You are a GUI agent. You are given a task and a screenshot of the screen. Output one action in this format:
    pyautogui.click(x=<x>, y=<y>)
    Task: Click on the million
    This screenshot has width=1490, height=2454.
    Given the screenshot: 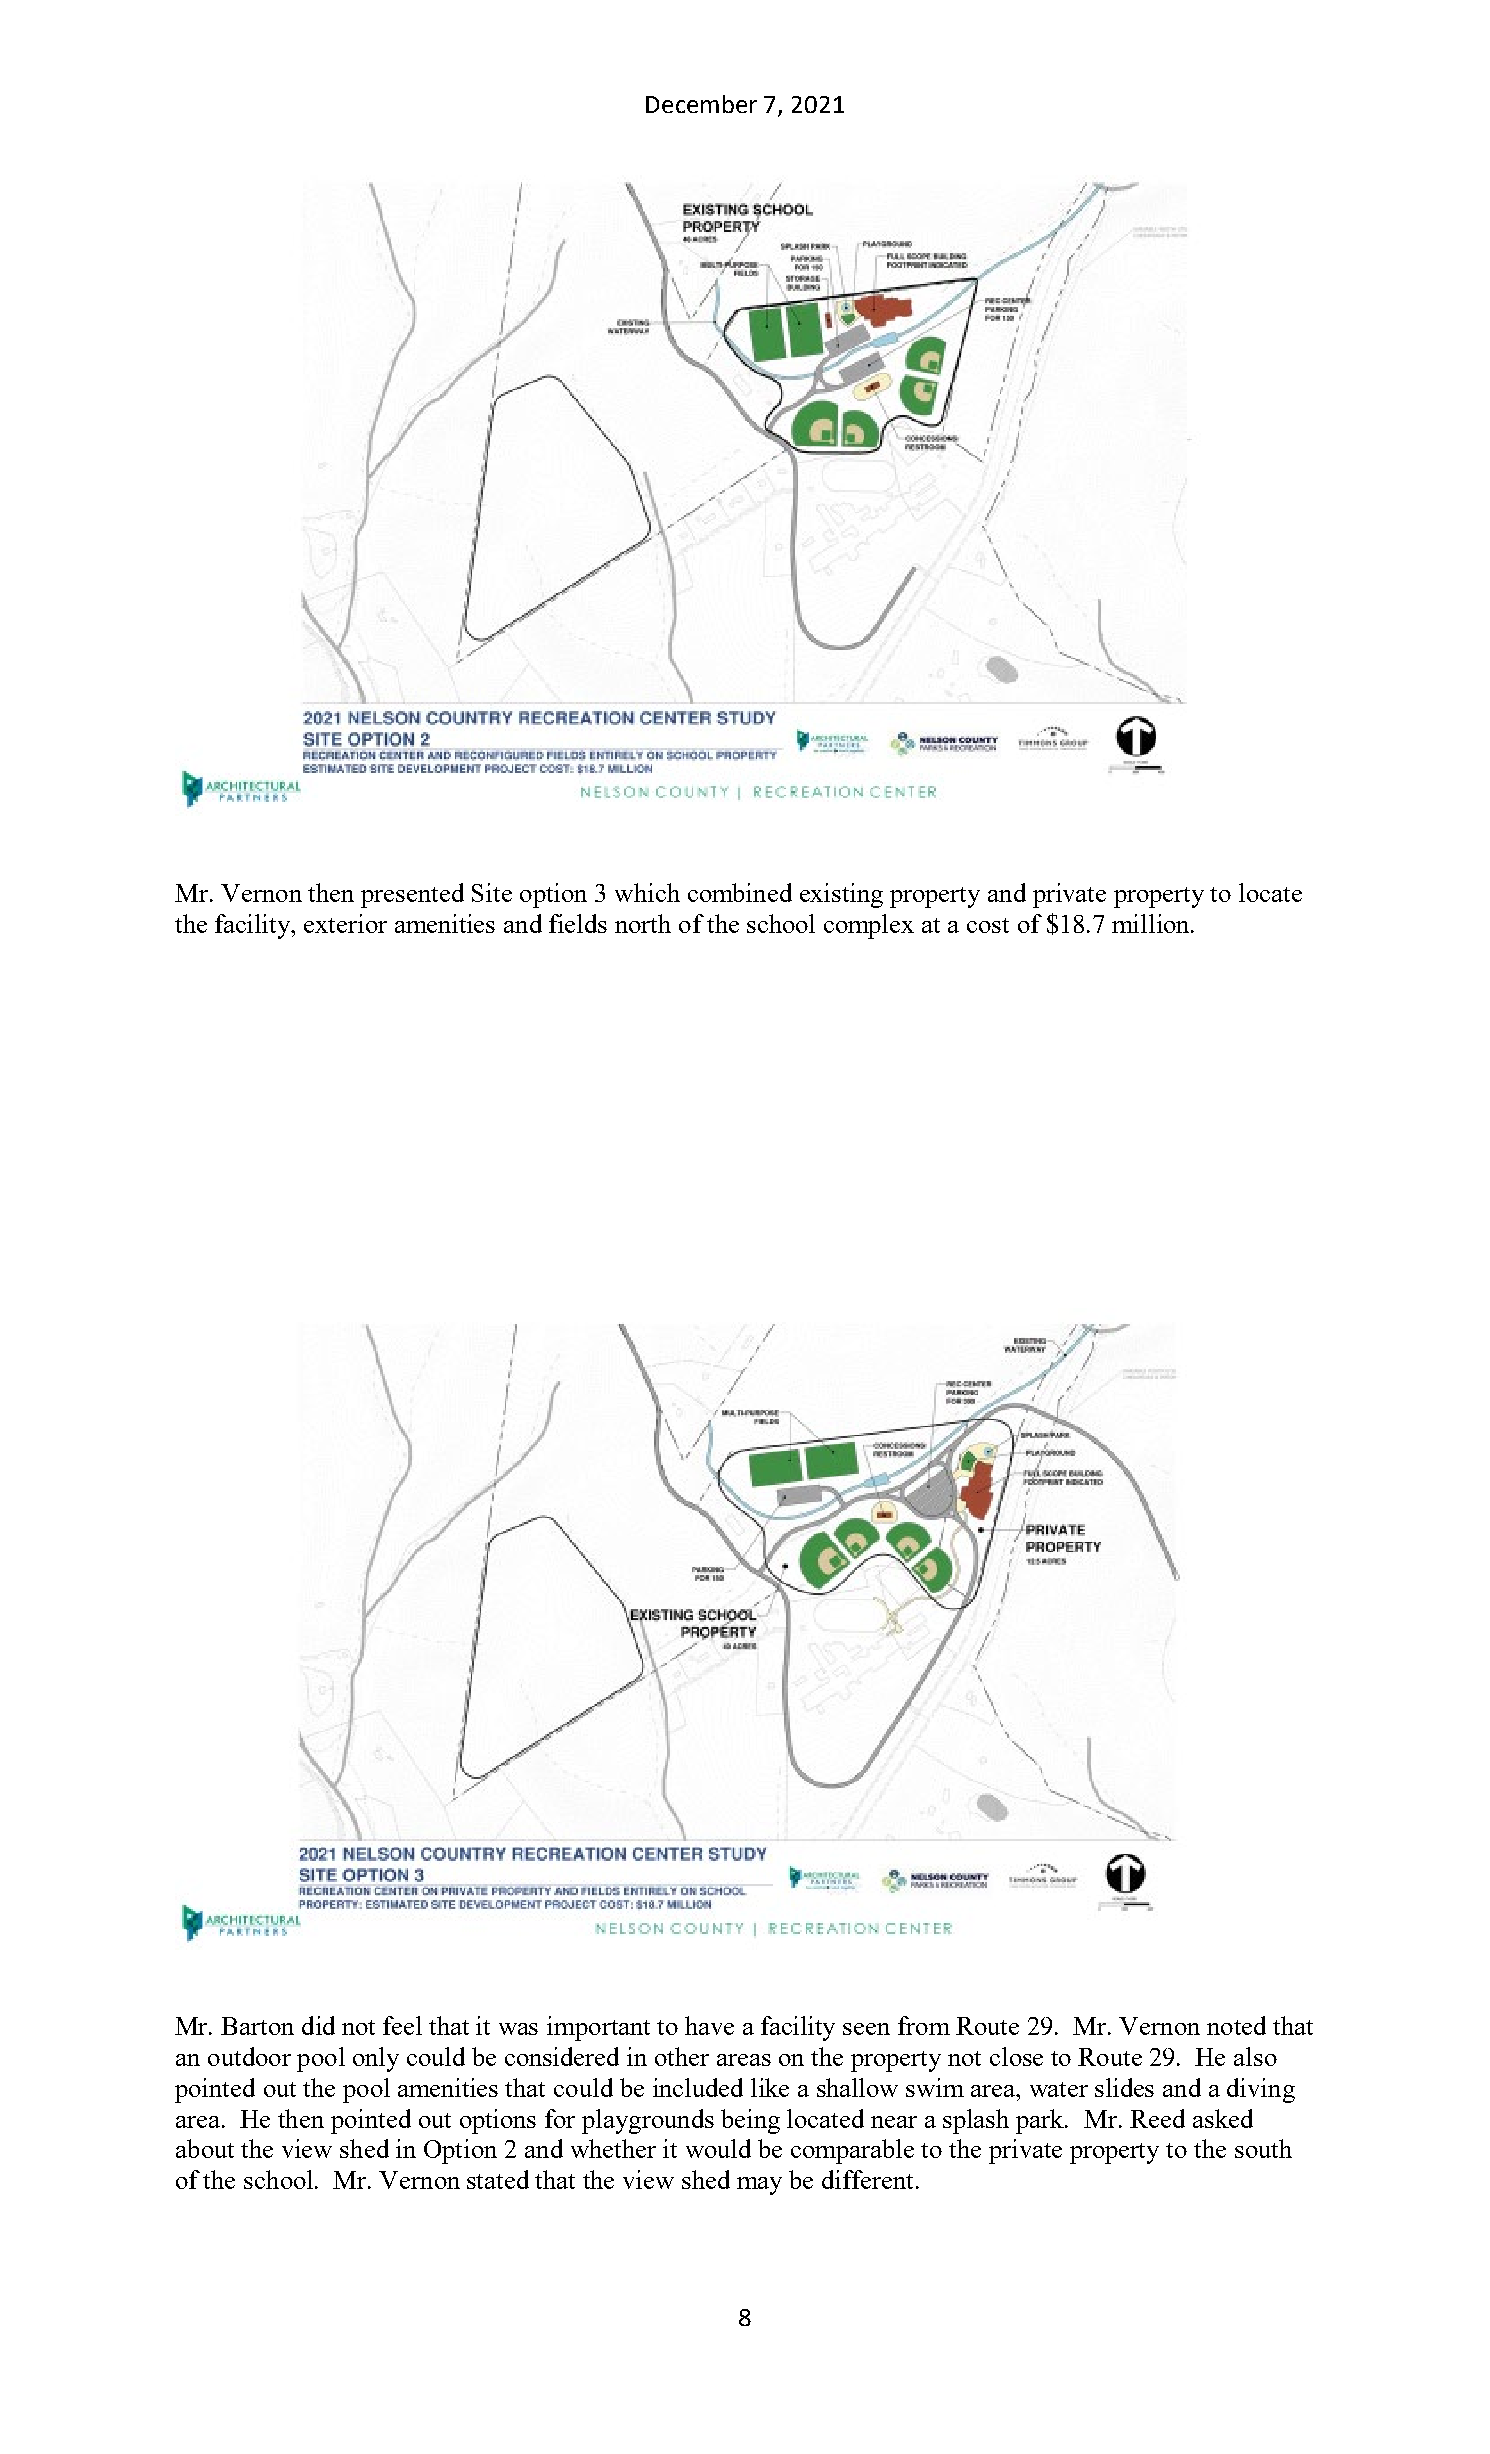 What is the action you would take?
    pyautogui.click(x=1152, y=923)
